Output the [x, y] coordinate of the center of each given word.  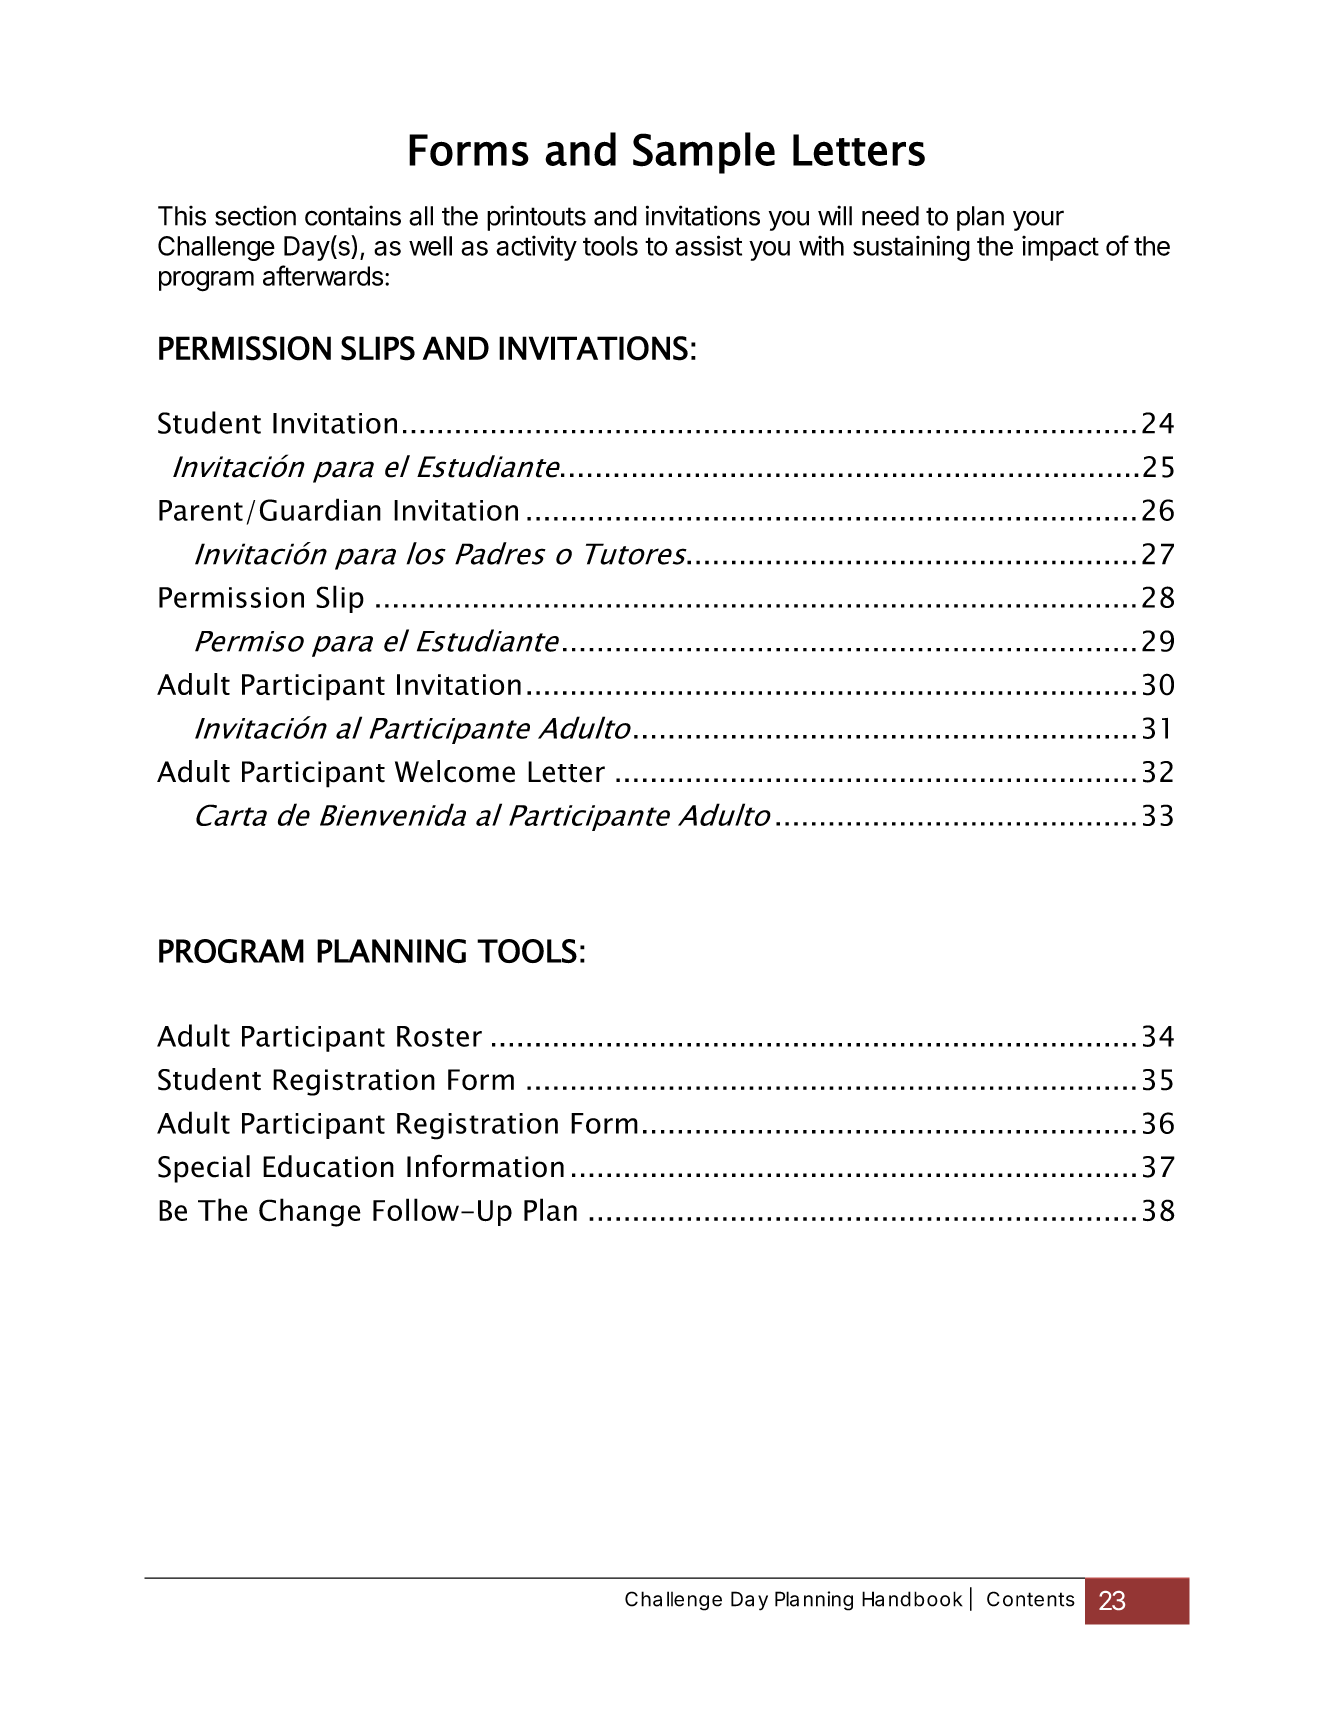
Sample [704, 153]
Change [310, 1212]
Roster [439, 1036]
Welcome [455, 771]
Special [204, 1169]
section [255, 216]
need [890, 216]
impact [1060, 248]
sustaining [911, 248]
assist [708, 245]
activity [536, 248]
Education [328, 1166]
